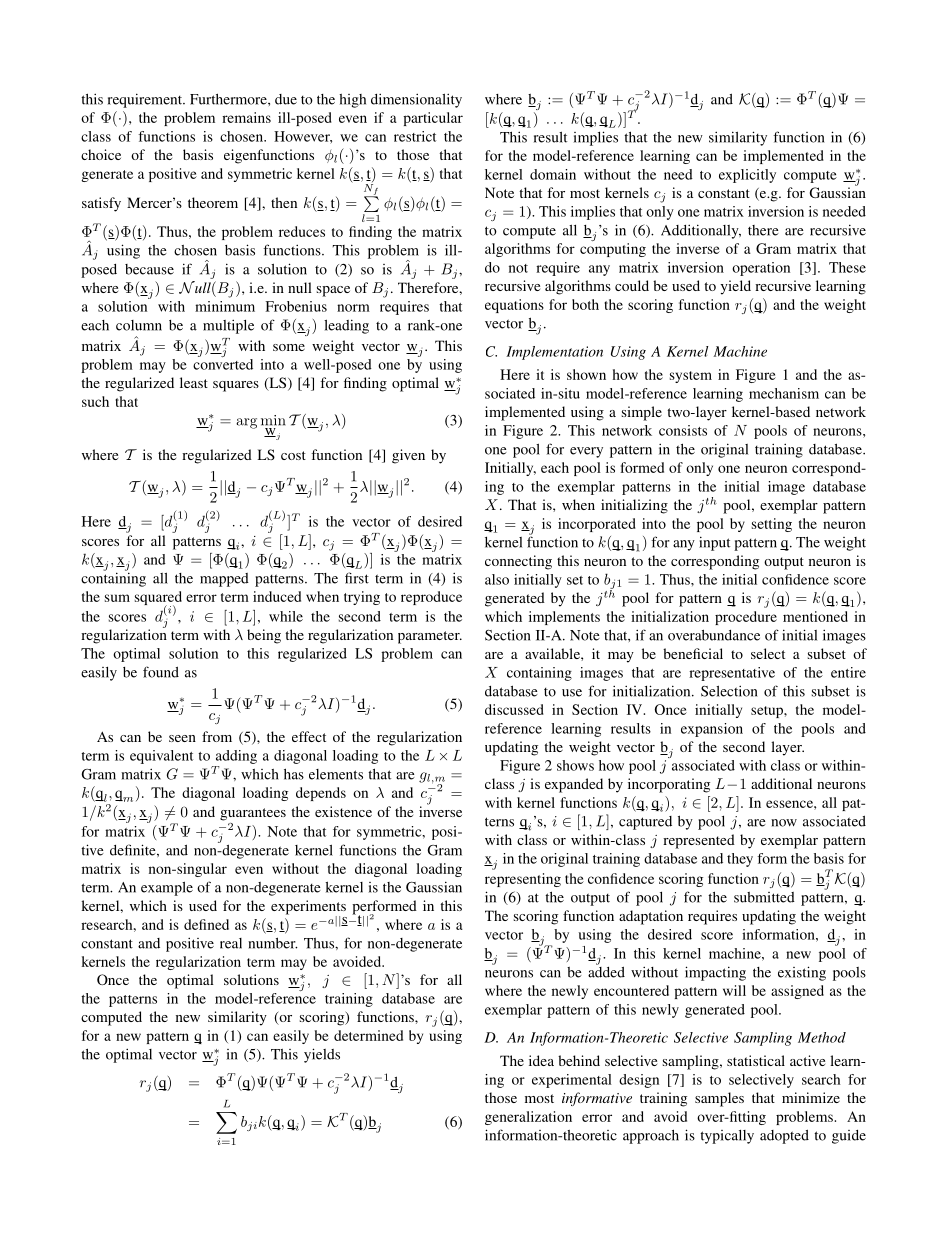 The height and width of the page is (1233, 952). I want to click on procedure, so click(746, 618).
